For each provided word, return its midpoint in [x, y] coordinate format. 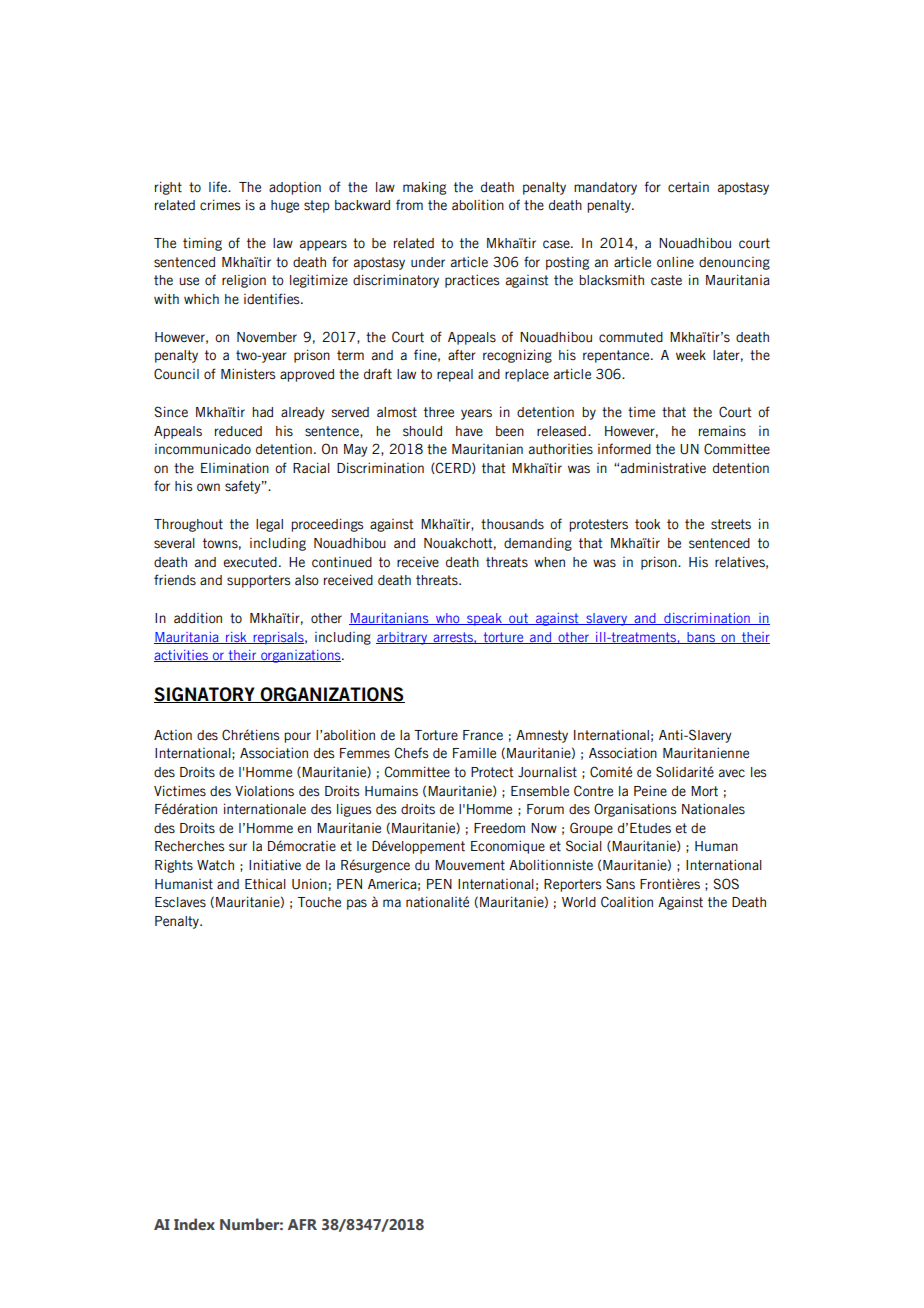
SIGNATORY [205, 695]
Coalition [627, 902]
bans [701, 638]
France [483, 735]
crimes [220, 205]
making [424, 188]
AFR [302, 1224]
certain [688, 187]
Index [194, 1224]
